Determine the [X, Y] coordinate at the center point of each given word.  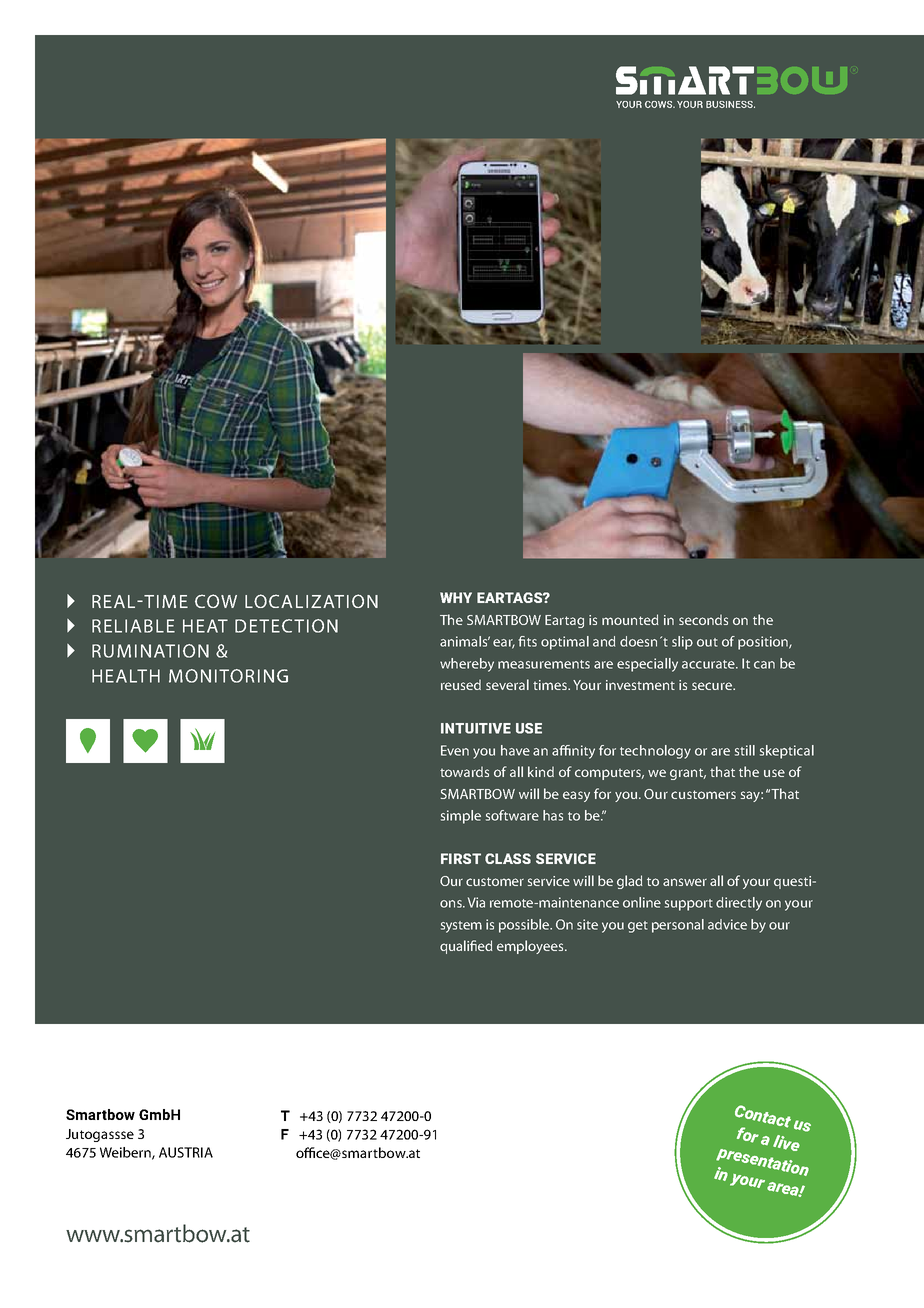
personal [678, 926]
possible [525, 926]
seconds [703, 619]
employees [531, 947]
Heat [205, 626]
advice [727, 924]
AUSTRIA [186, 1152]
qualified [466, 947]
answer [685, 882]
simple [461, 817]
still [745, 750]
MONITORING [228, 676]
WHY [456, 597]
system [461, 927]
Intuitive [476, 728]
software [512, 815]
